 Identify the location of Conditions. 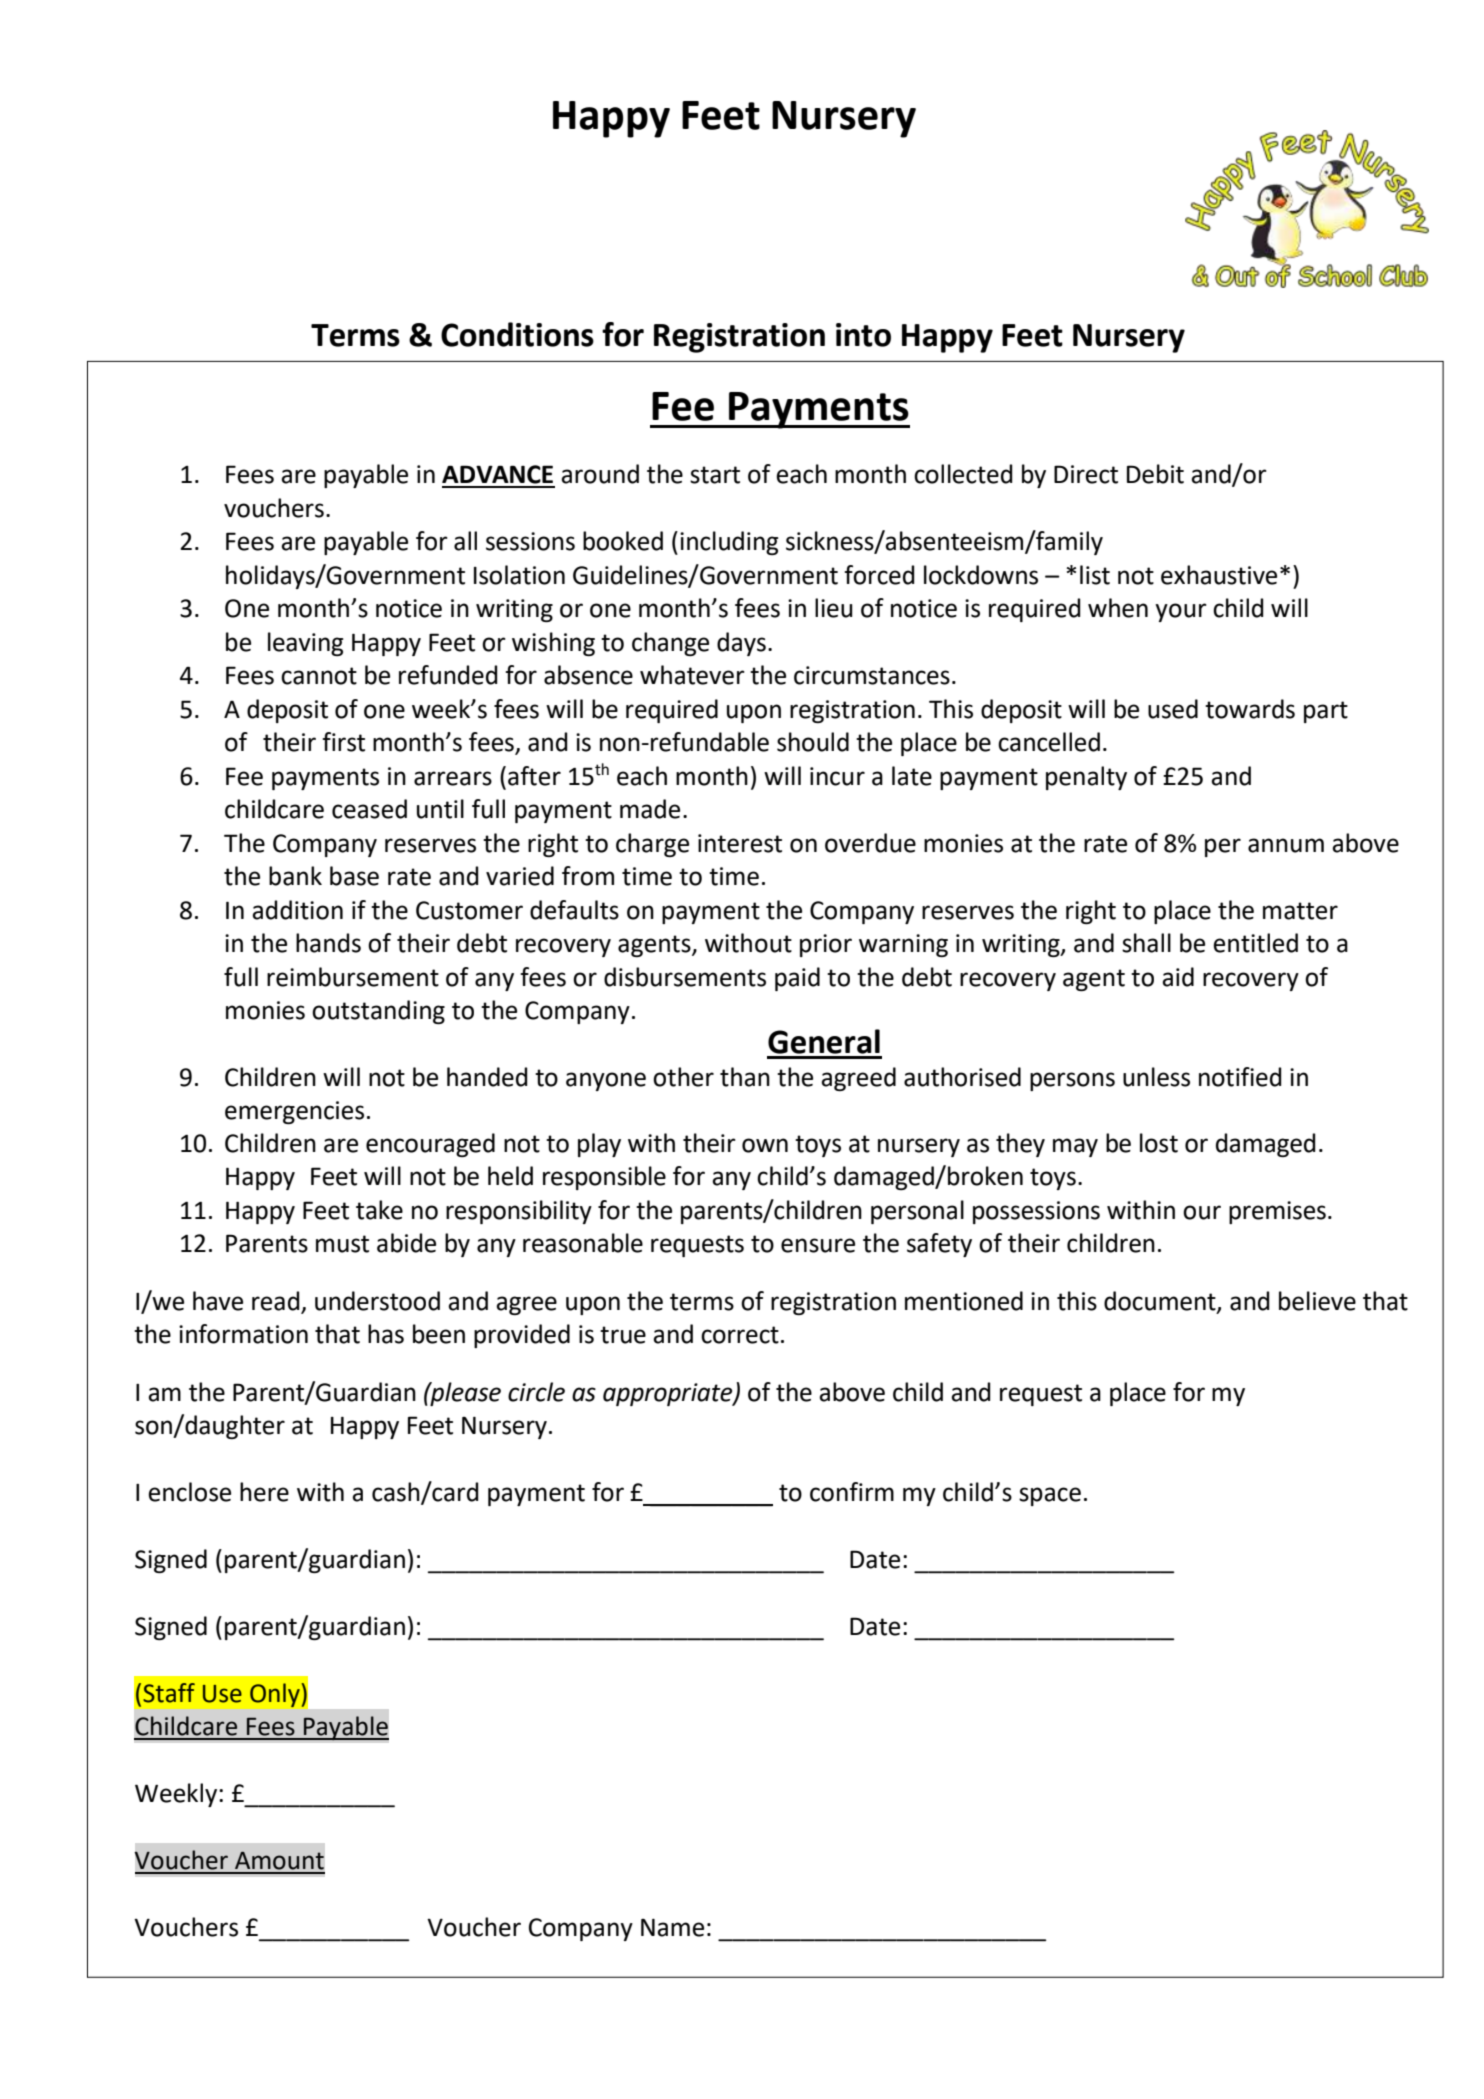
(517, 334).
